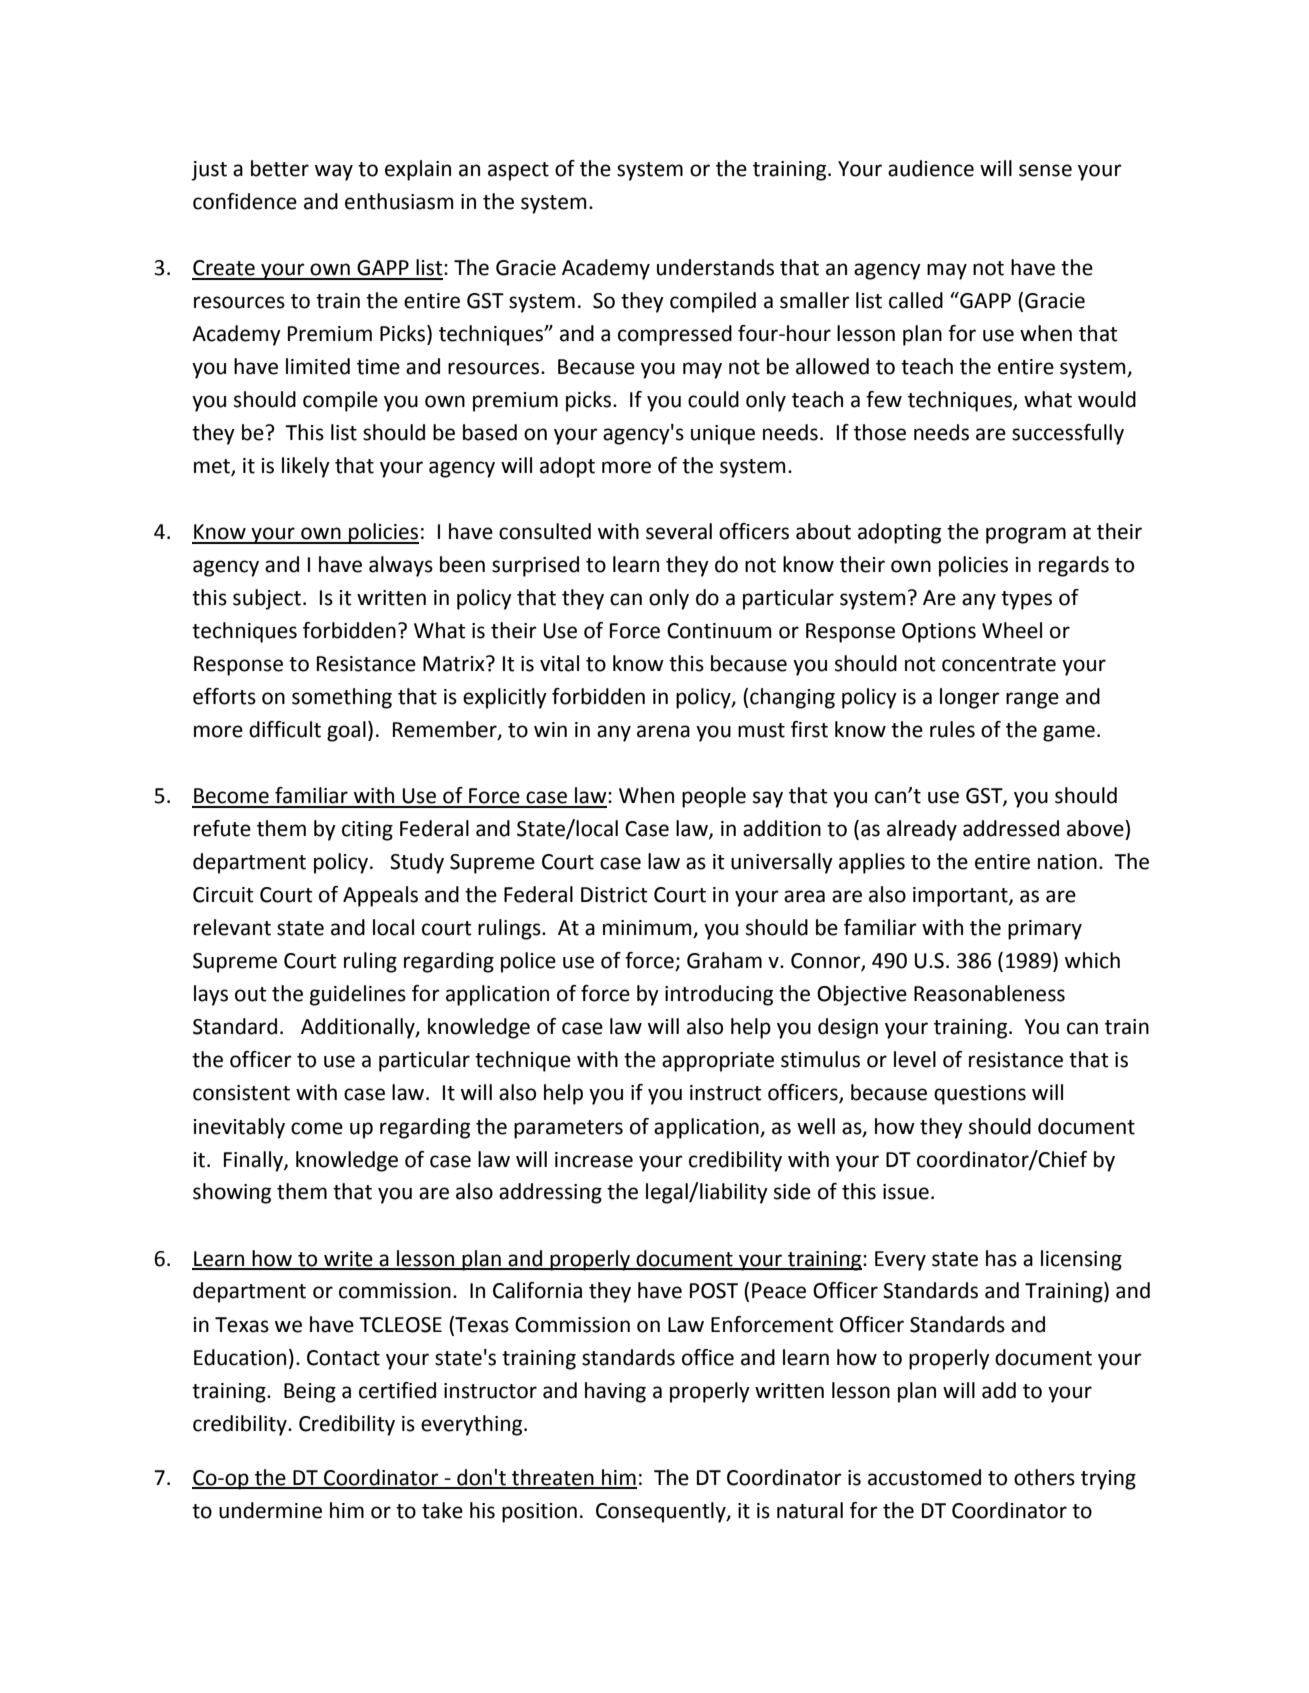 Image resolution: width=1309 pixels, height=1693 pixels. I want to click on undermine, so click(270, 1510).
